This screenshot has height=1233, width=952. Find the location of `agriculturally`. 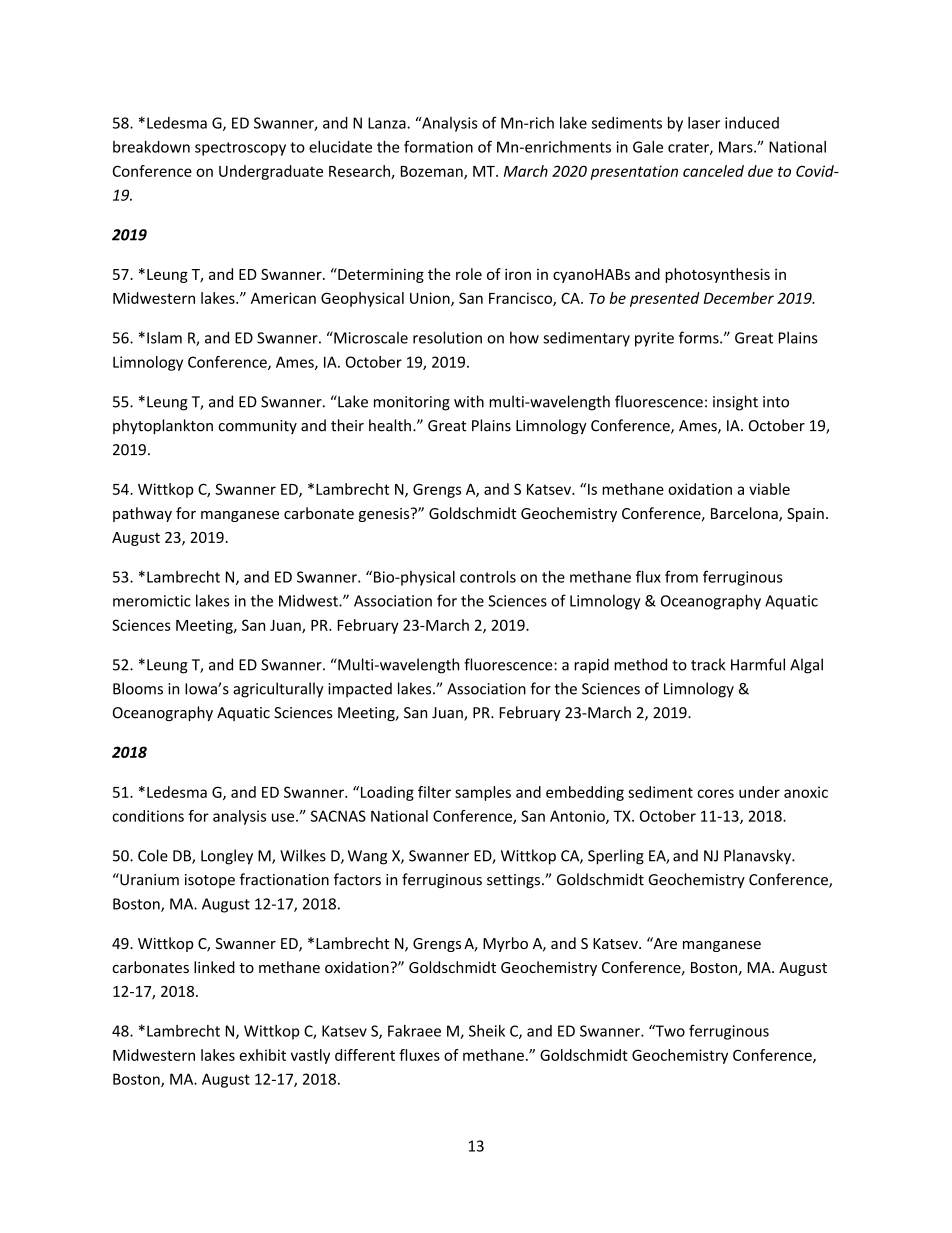

agriculturally is located at coordinates (278, 690).
